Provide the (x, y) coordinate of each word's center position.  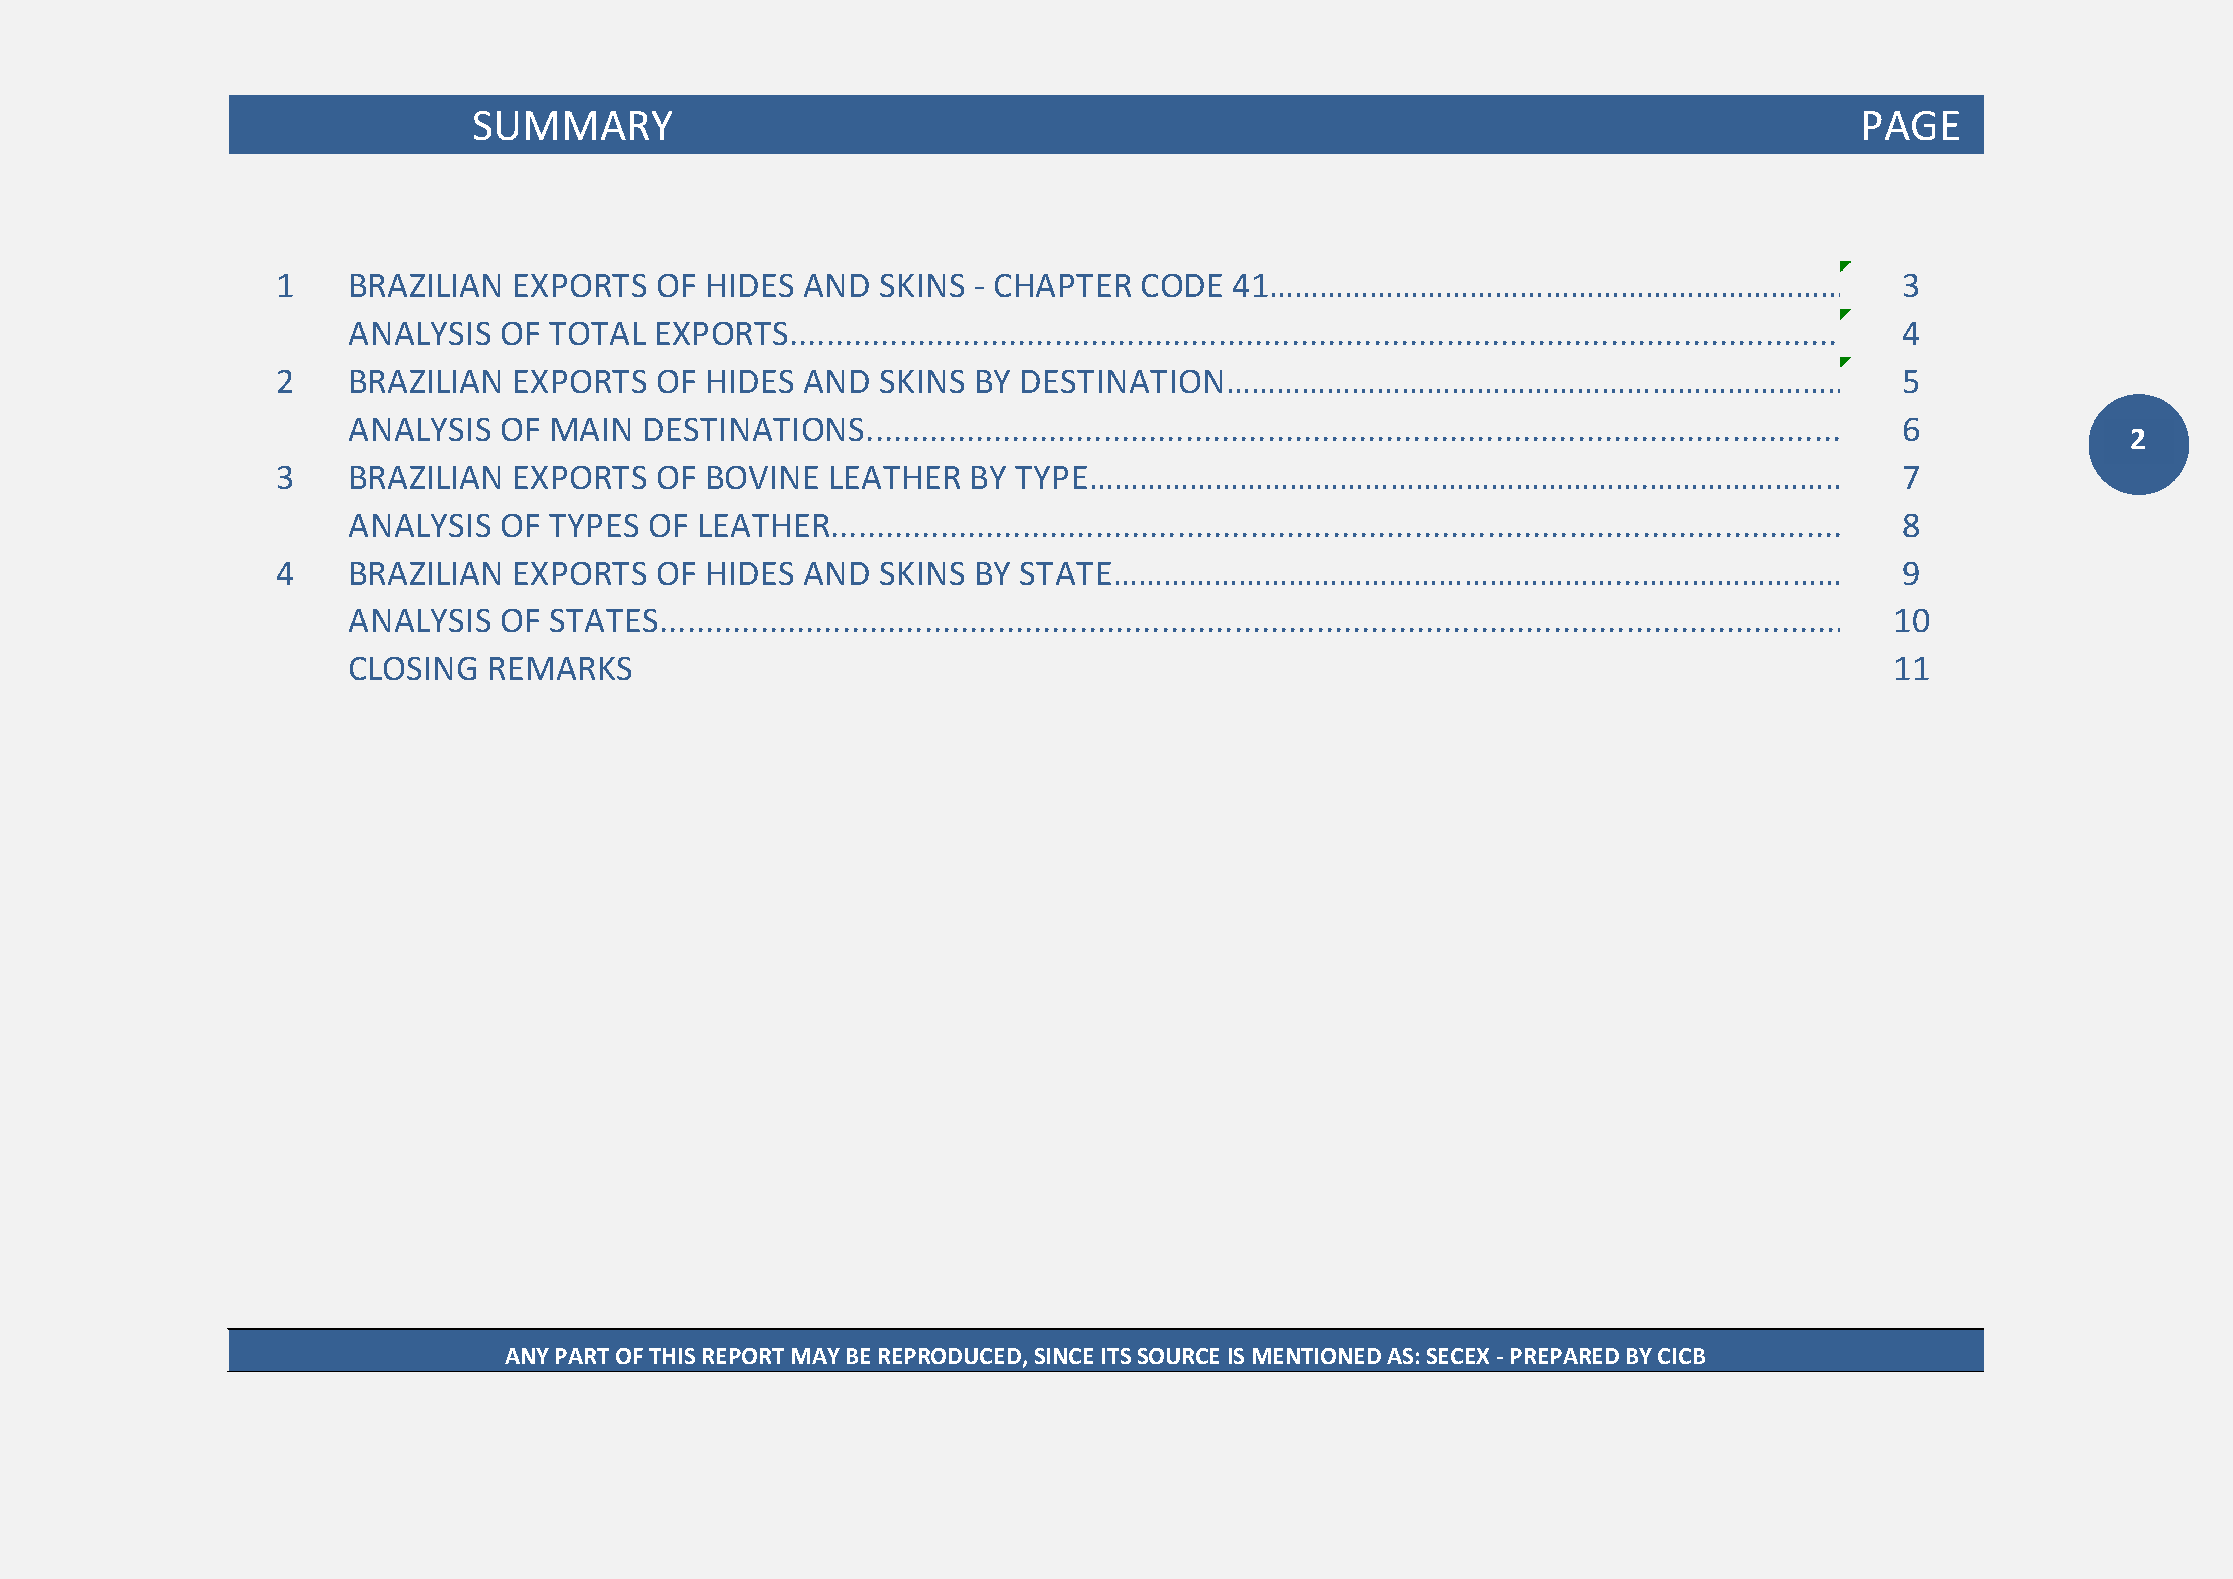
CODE (1182, 285)
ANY (527, 1356)
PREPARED (1565, 1356)
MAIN (591, 429)
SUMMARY (573, 125)
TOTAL (597, 333)
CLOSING (413, 668)
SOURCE (1178, 1356)
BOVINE (763, 477)
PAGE (1911, 125)
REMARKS (560, 668)
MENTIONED (1317, 1356)
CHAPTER (1063, 285)
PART (582, 1356)
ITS (1116, 1356)
